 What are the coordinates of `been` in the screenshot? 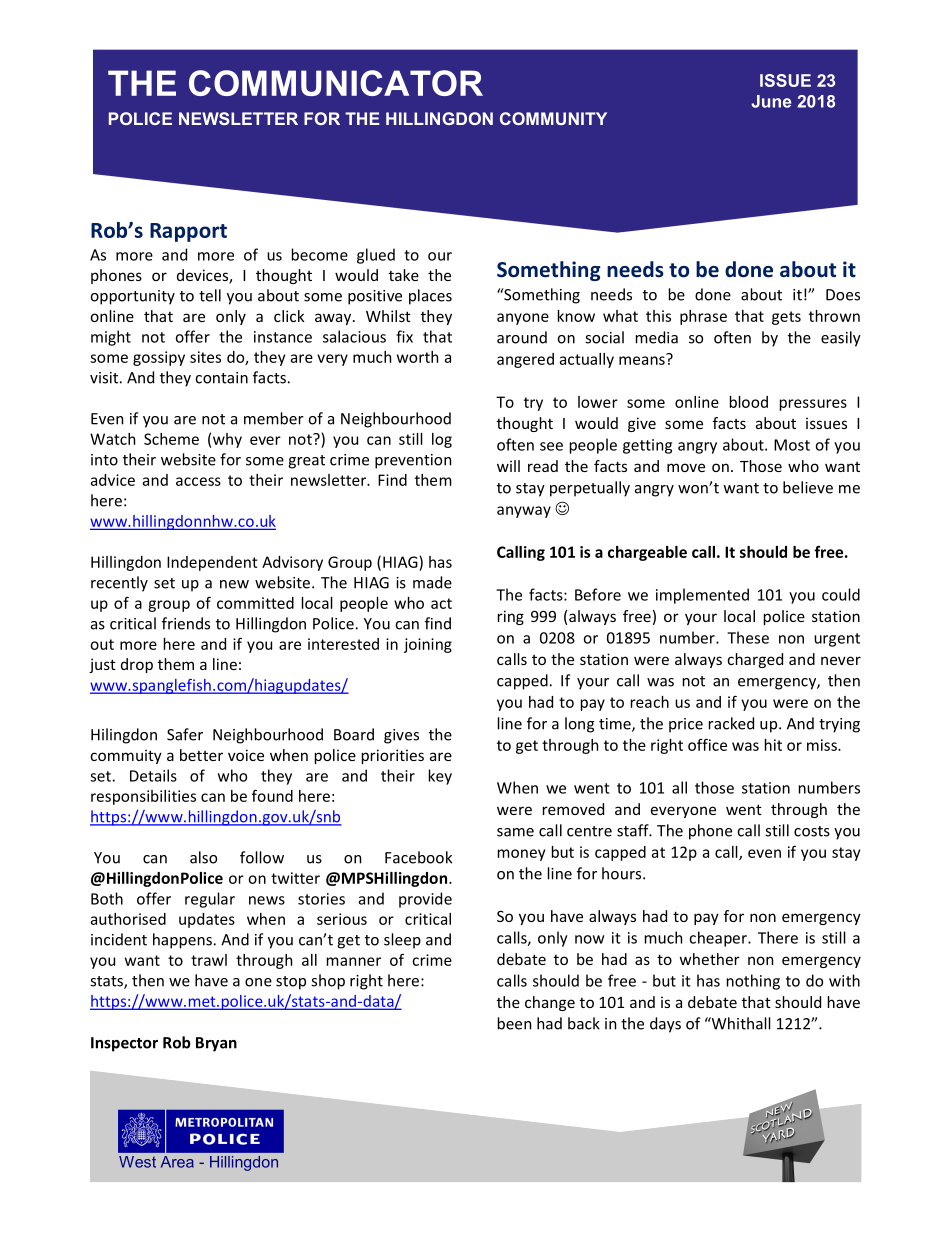 It's located at (514, 1023).
